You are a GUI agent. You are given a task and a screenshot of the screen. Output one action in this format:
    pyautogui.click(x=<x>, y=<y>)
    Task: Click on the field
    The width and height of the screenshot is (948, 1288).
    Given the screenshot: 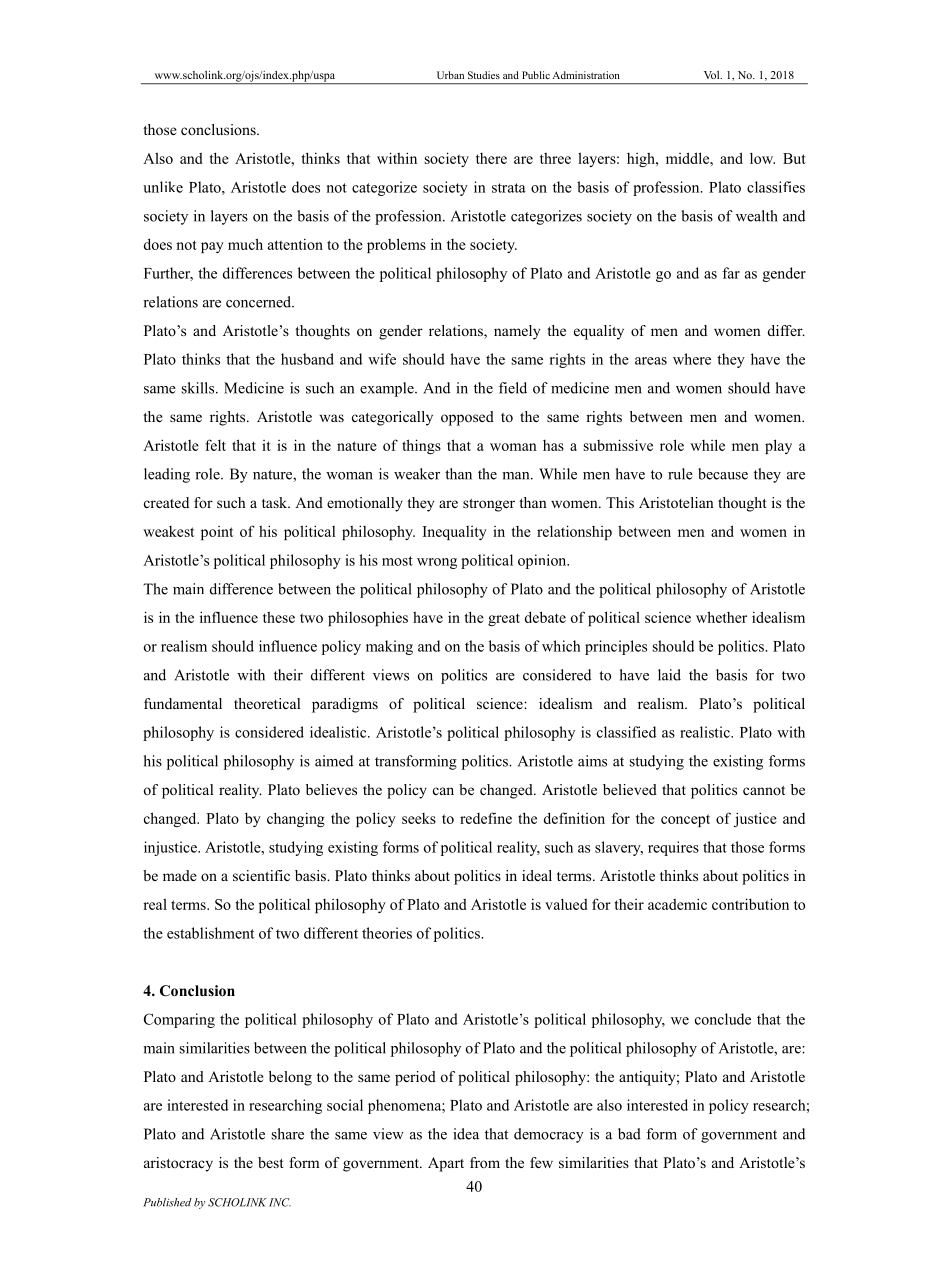 What is the action you would take?
    pyautogui.click(x=513, y=388)
